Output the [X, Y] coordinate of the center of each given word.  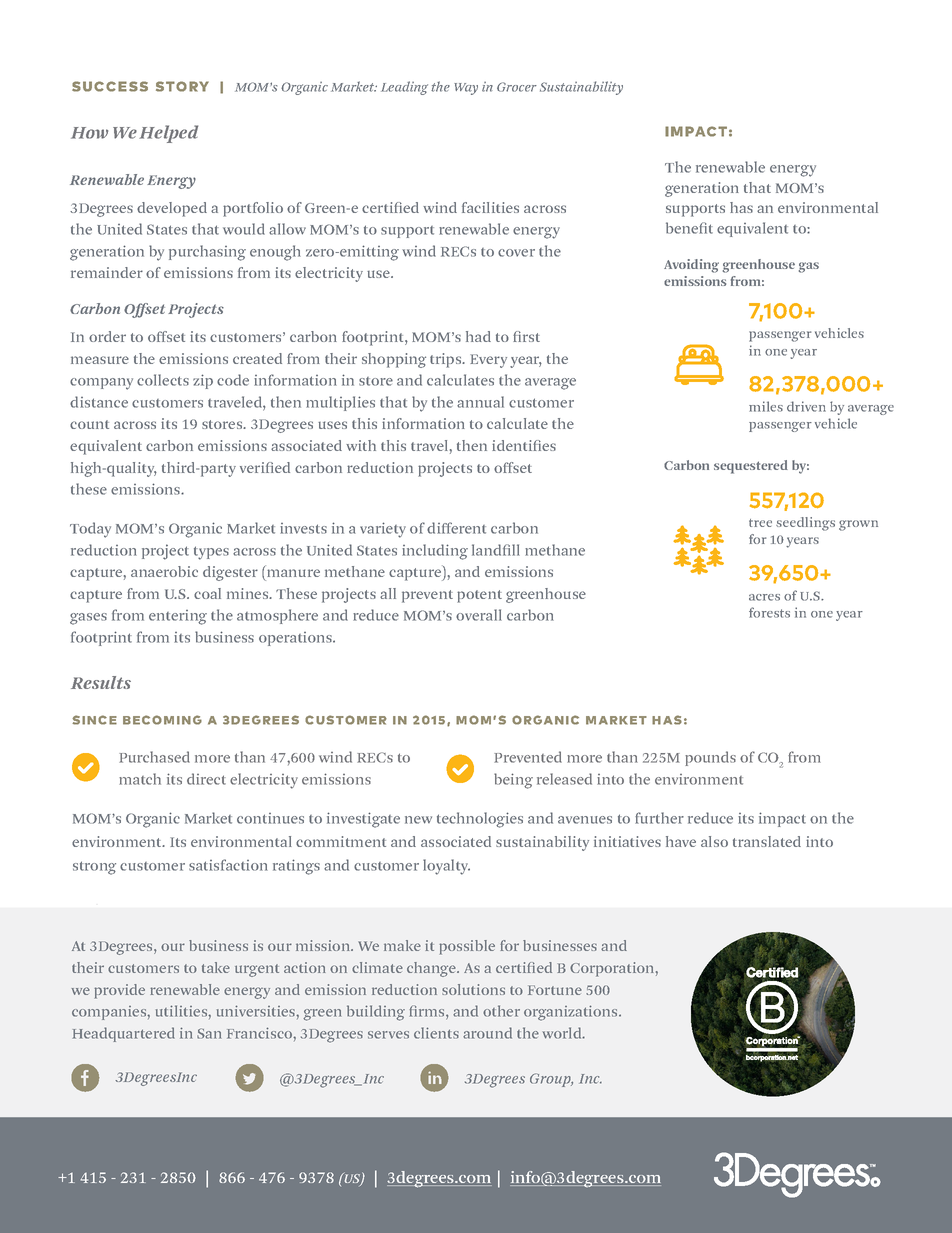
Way [466, 89]
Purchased [154, 757]
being [513, 781]
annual [480, 402]
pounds [710, 758]
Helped [168, 134]
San [209, 1033]
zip [203, 381]
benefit [689, 228]
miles [766, 406]
